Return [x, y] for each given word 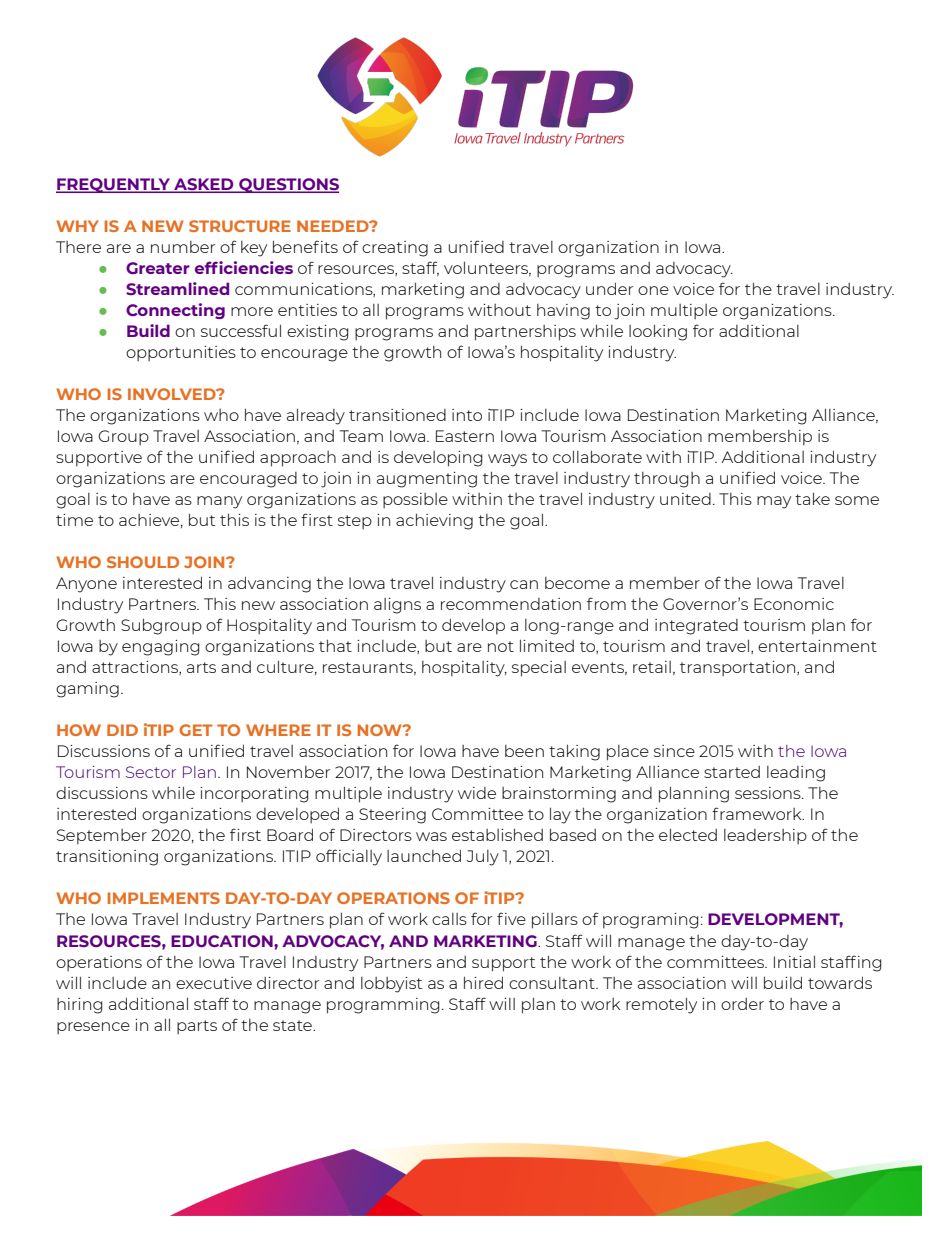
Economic [794, 604]
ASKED [204, 185]
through [667, 480]
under [609, 288]
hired [483, 982]
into [467, 415]
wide [477, 793]
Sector [151, 772]
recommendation [511, 604]
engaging [161, 648]
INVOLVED [173, 394]
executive [214, 983]
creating [395, 249]
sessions [769, 793]
